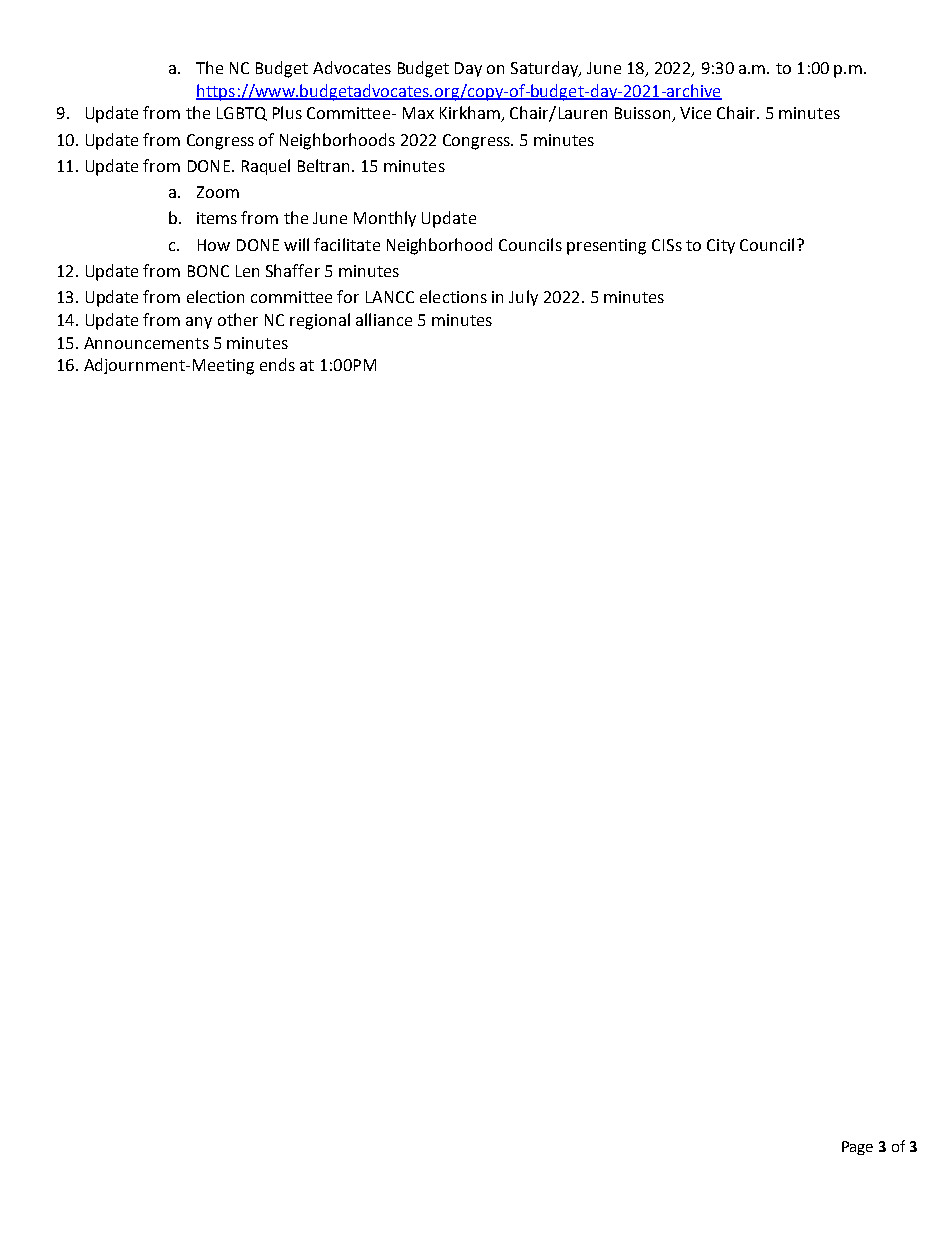 This image has width=952, height=1233. Describe the element at coordinates (695, 113) in the image. I see `Vice` at that location.
